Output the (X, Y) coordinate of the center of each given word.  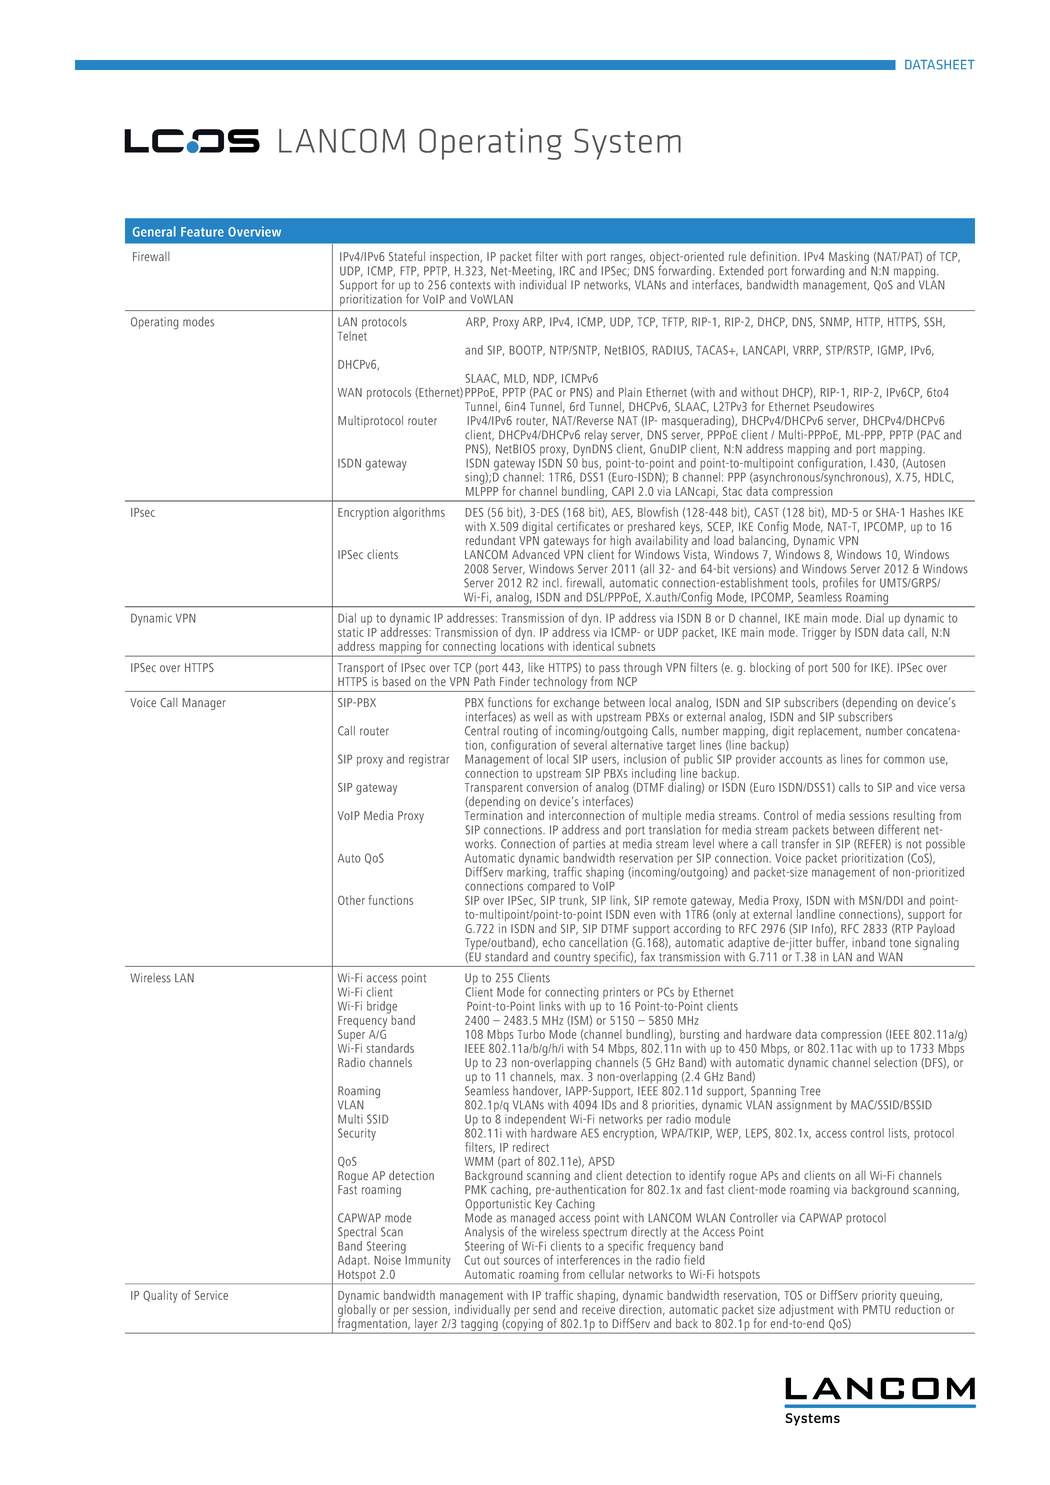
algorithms (419, 513)
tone (900, 943)
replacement (829, 732)
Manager (204, 704)
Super (351, 1035)
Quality (160, 1296)
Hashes (927, 512)
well (543, 717)
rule (737, 256)
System (627, 144)
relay (597, 437)
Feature (202, 232)
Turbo (531, 1034)
